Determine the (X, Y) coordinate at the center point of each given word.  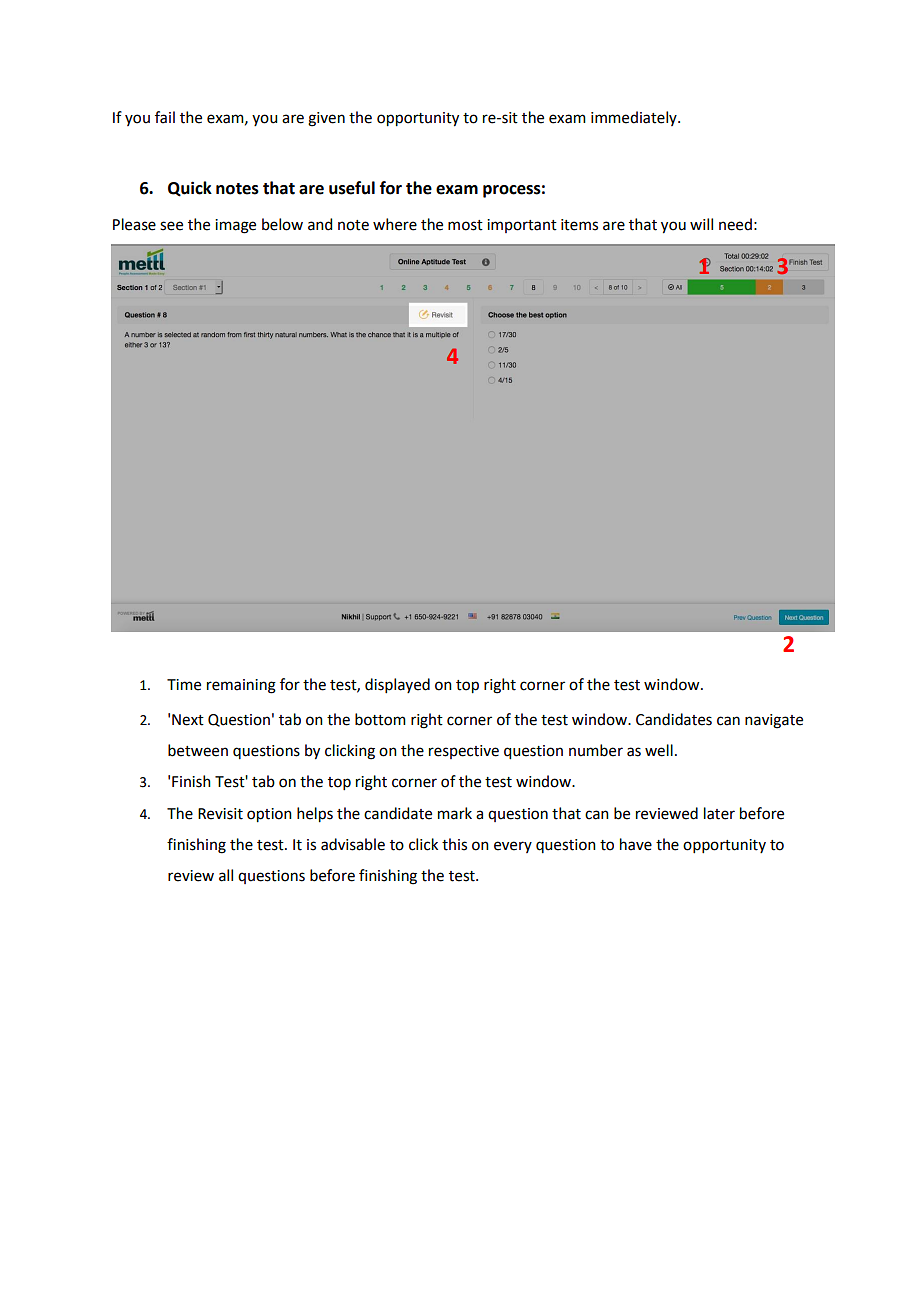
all (226, 875)
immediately (635, 118)
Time (184, 685)
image (235, 226)
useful (352, 188)
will (701, 224)
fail (165, 117)
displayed (397, 685)
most (465, 225)
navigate (774, 721)
